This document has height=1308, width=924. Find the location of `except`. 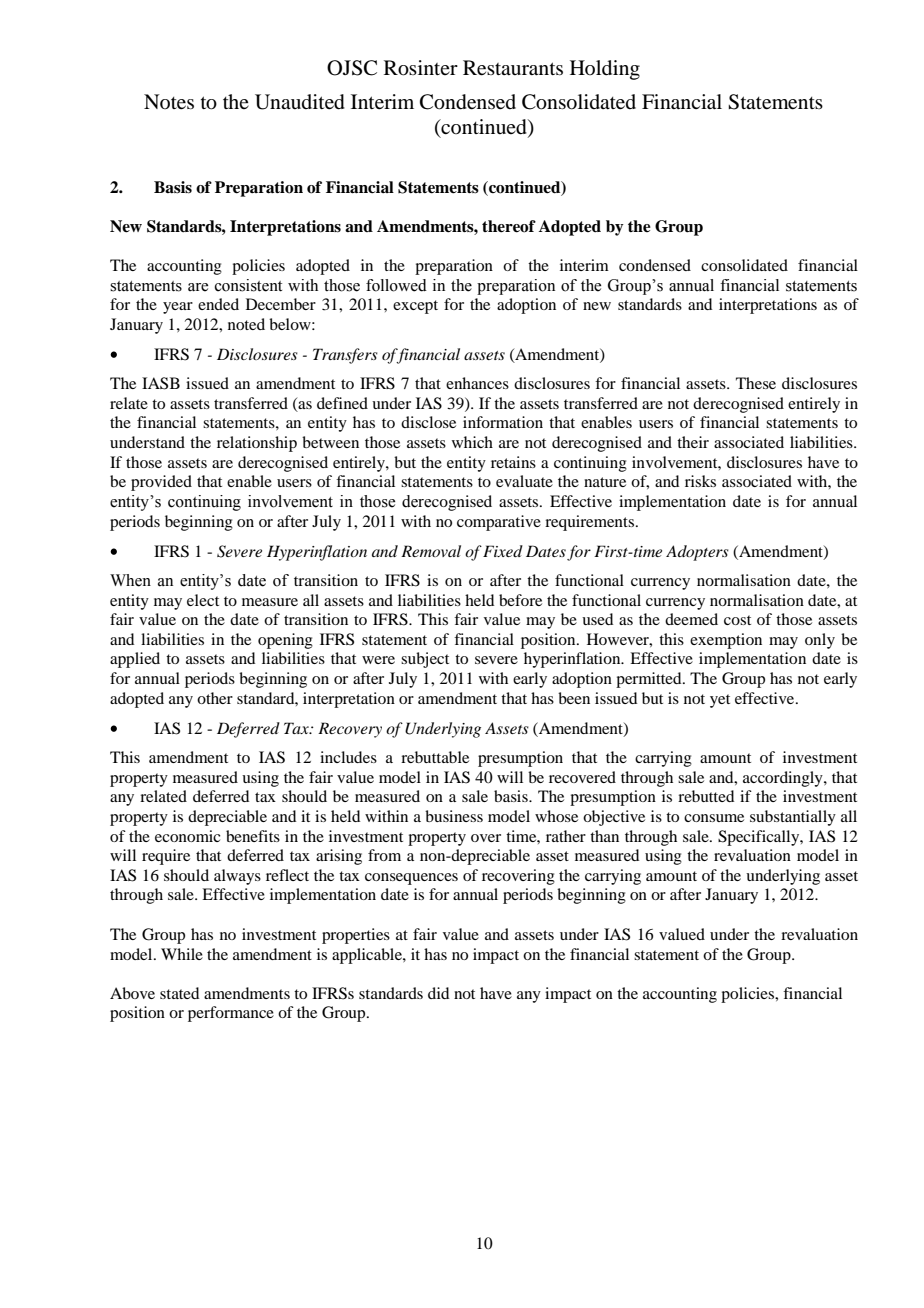

except is located at coordinates (415, 307).
